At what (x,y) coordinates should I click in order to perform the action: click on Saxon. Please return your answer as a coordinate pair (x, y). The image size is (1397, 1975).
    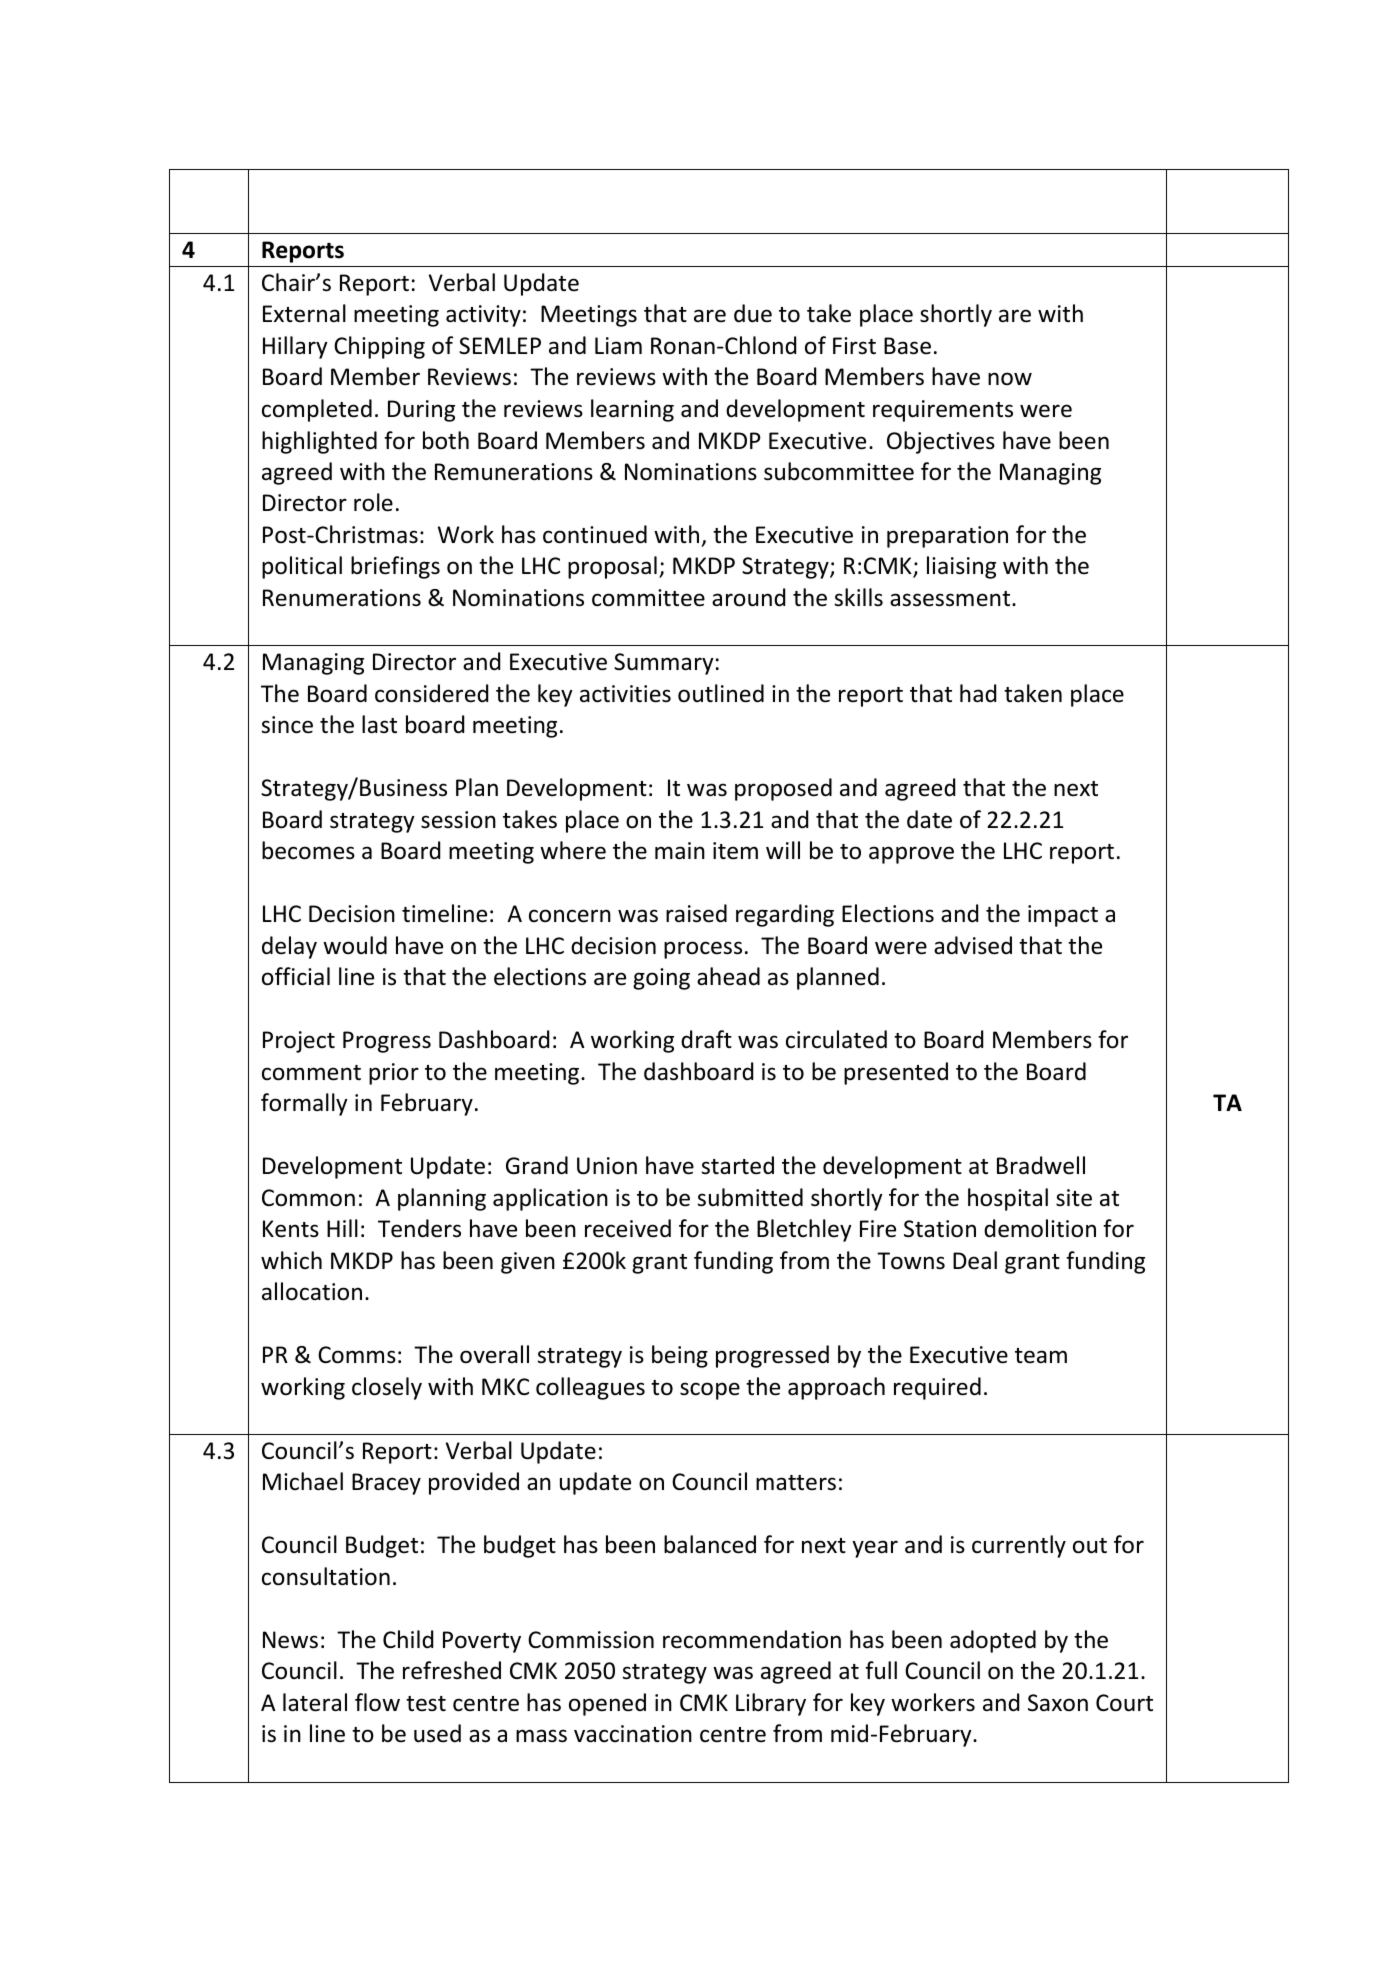
    Looking at the image, I should click on (1058, 1703).
